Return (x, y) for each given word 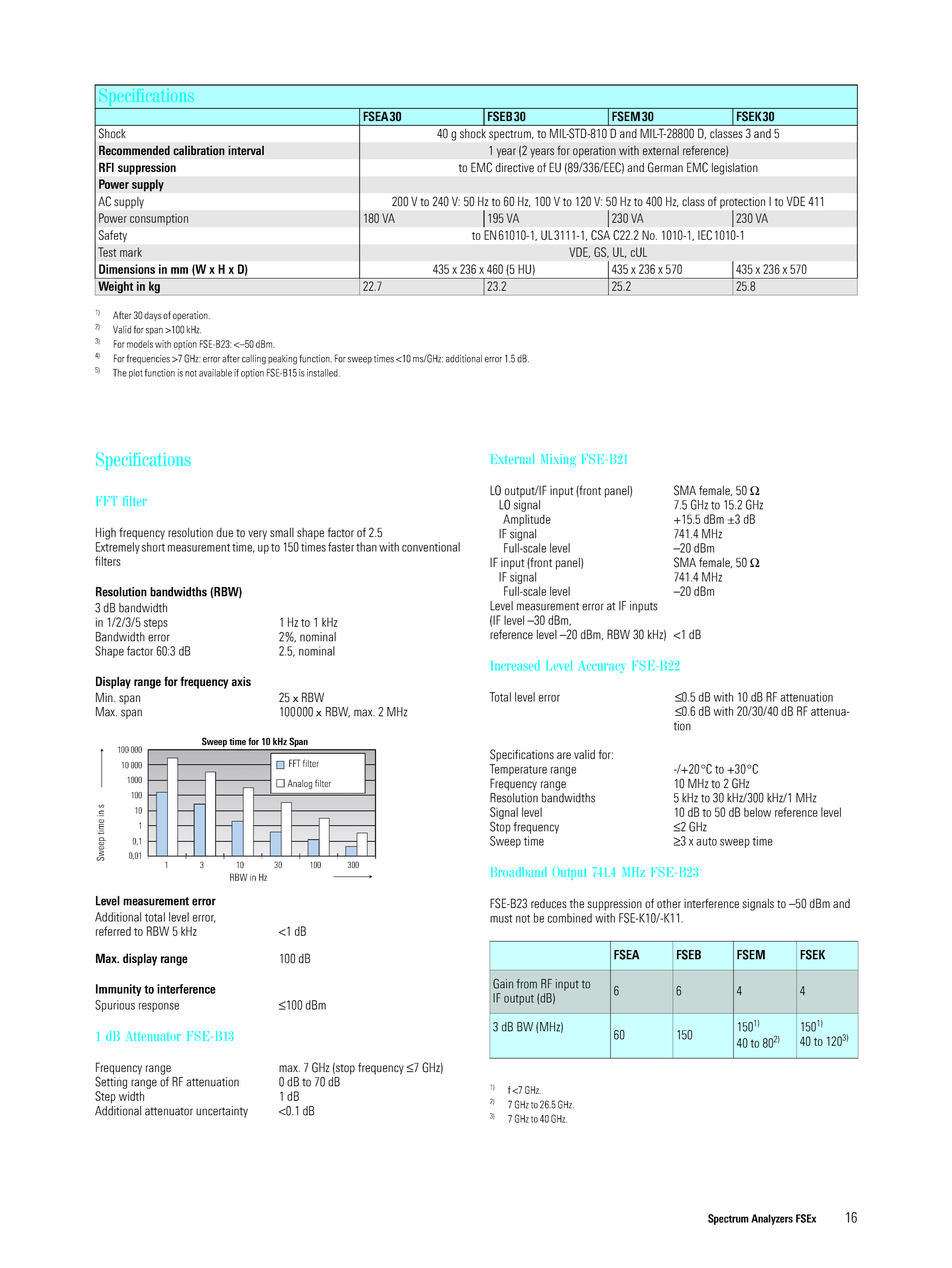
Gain (503, 983)
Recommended (134, 150)
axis (241, 681)
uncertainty (222, 1112)
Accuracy (601, 667)
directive (515, 167)
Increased (515, 665)
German (665, 167)
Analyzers (772, 1219)
